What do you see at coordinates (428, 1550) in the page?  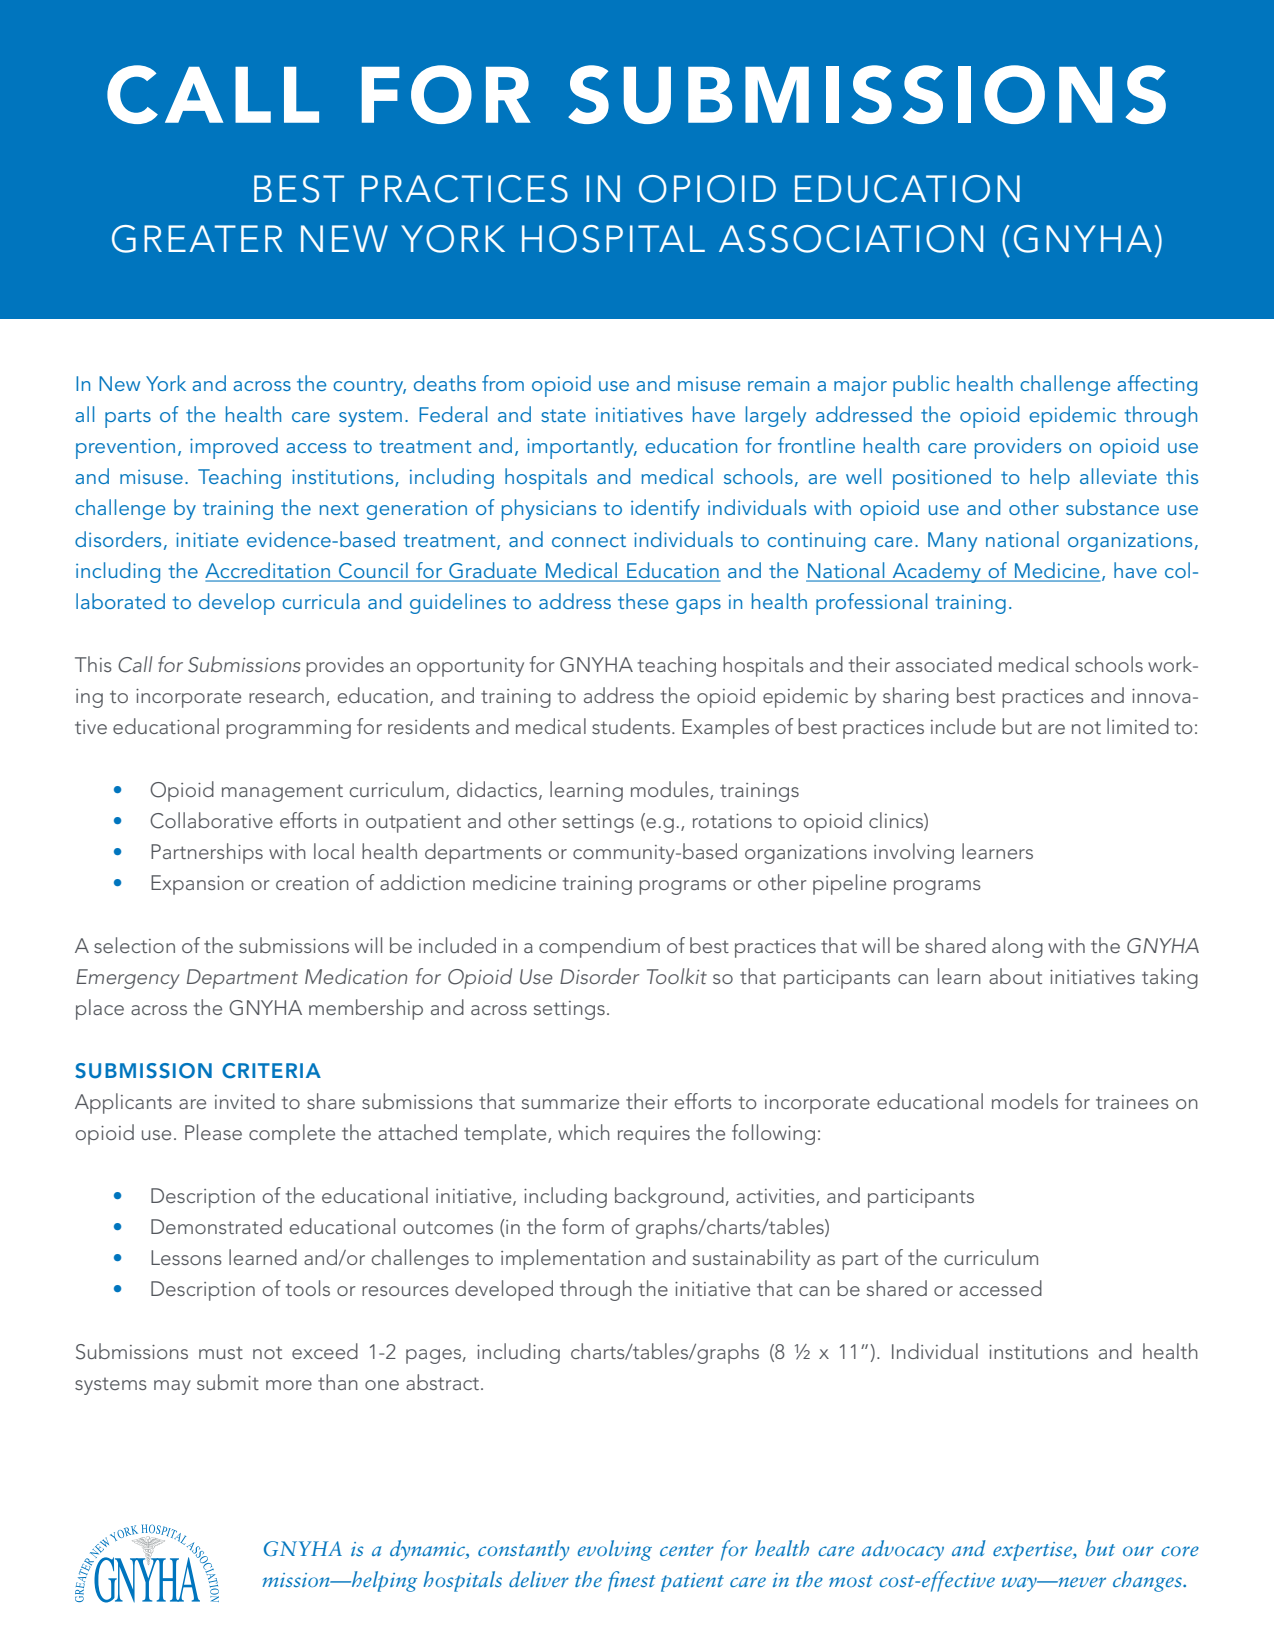 I see `dynamic` at bounding box center [428, 1550].
